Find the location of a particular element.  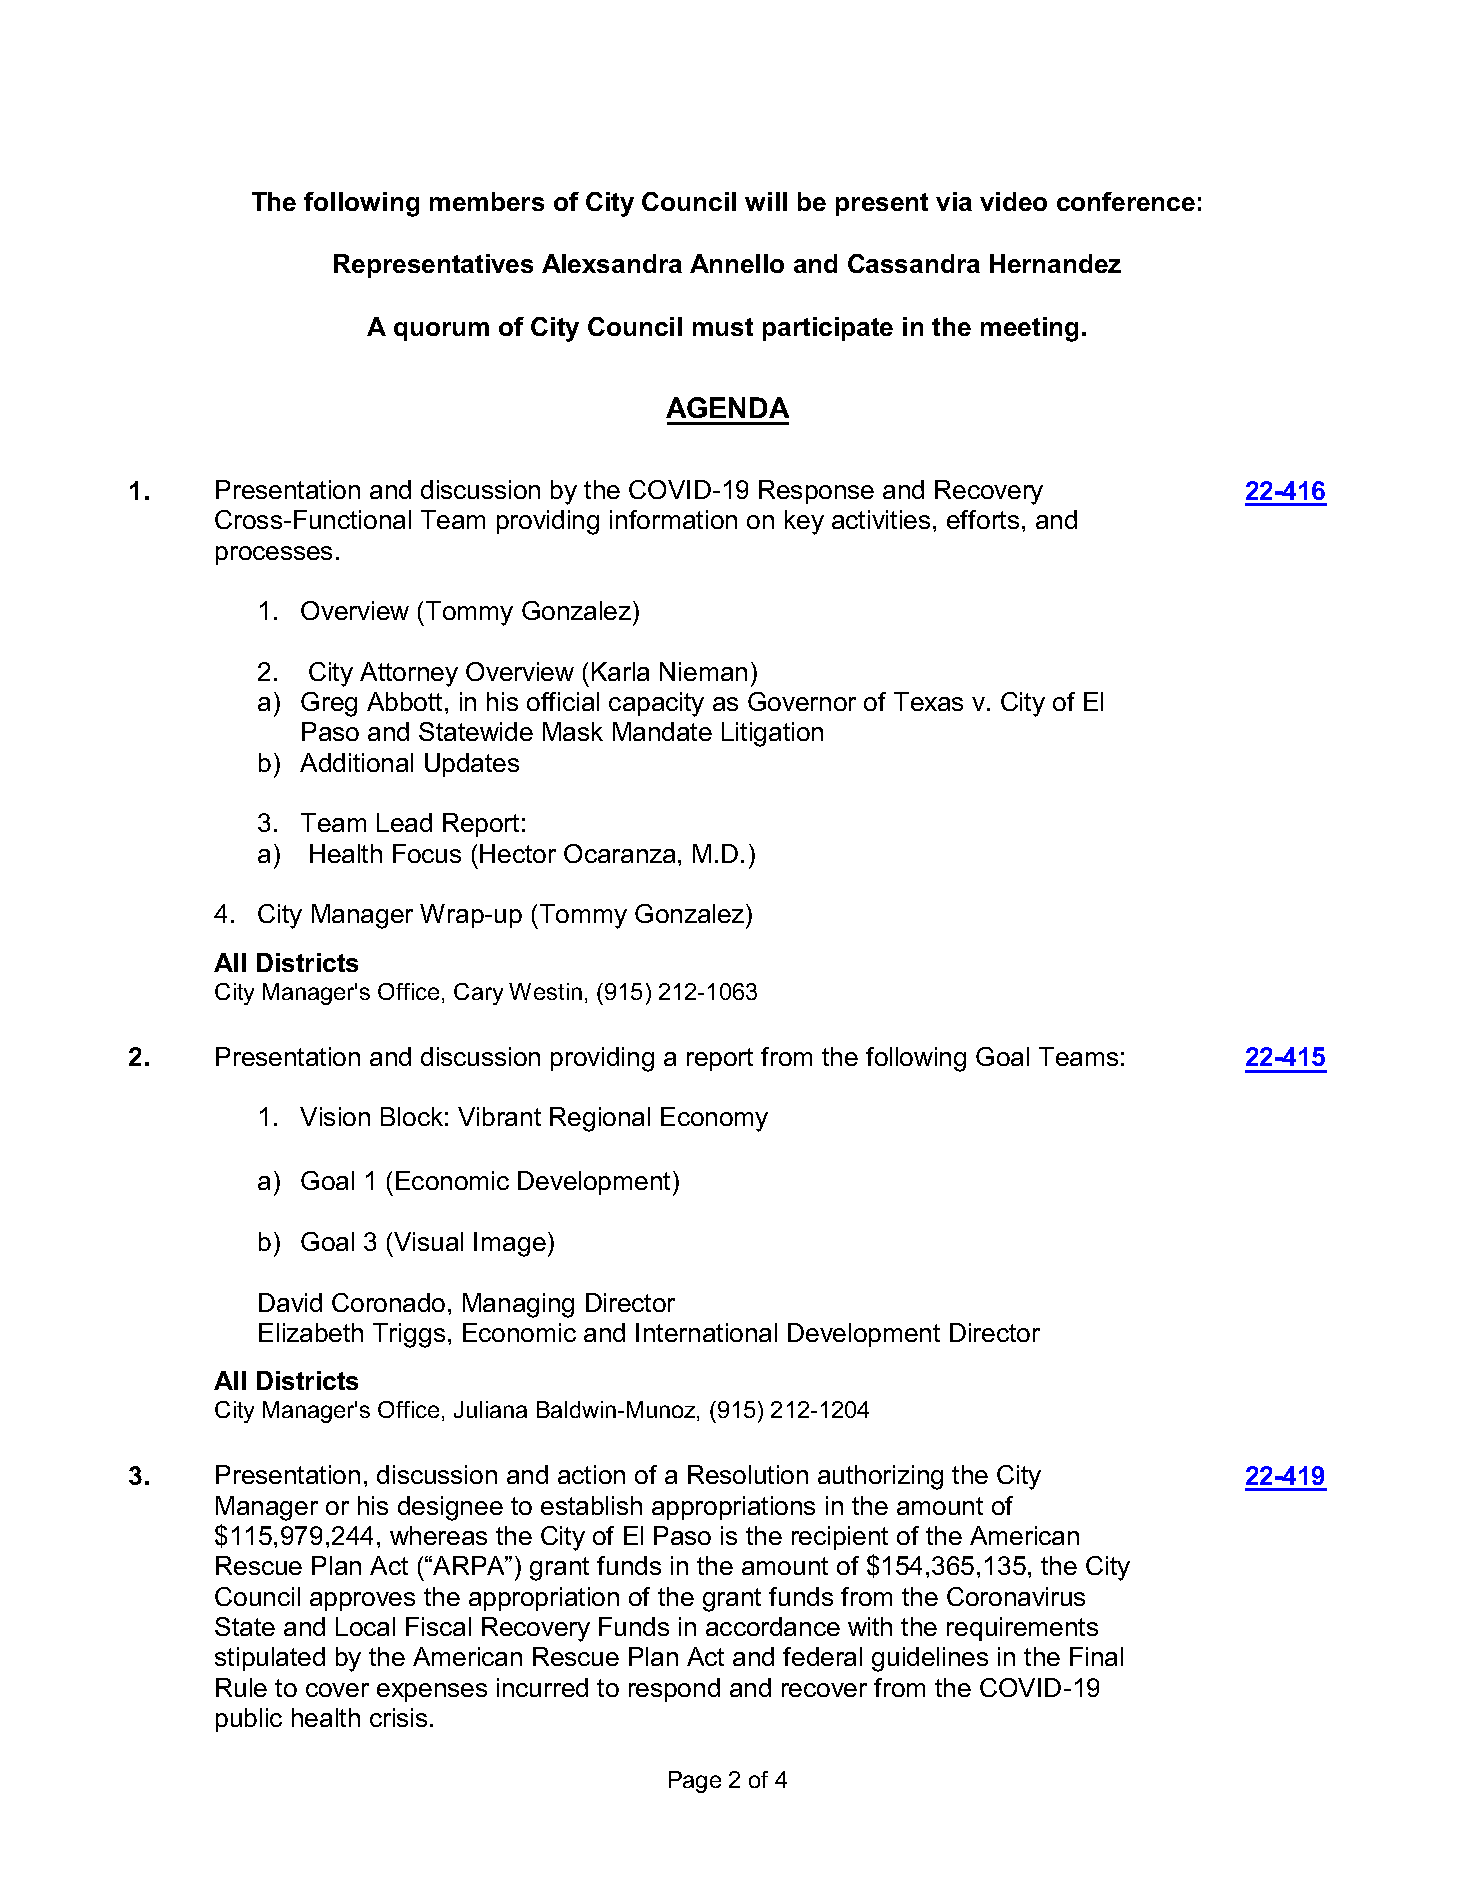

Attorney is located at coordinates (409, 674).
